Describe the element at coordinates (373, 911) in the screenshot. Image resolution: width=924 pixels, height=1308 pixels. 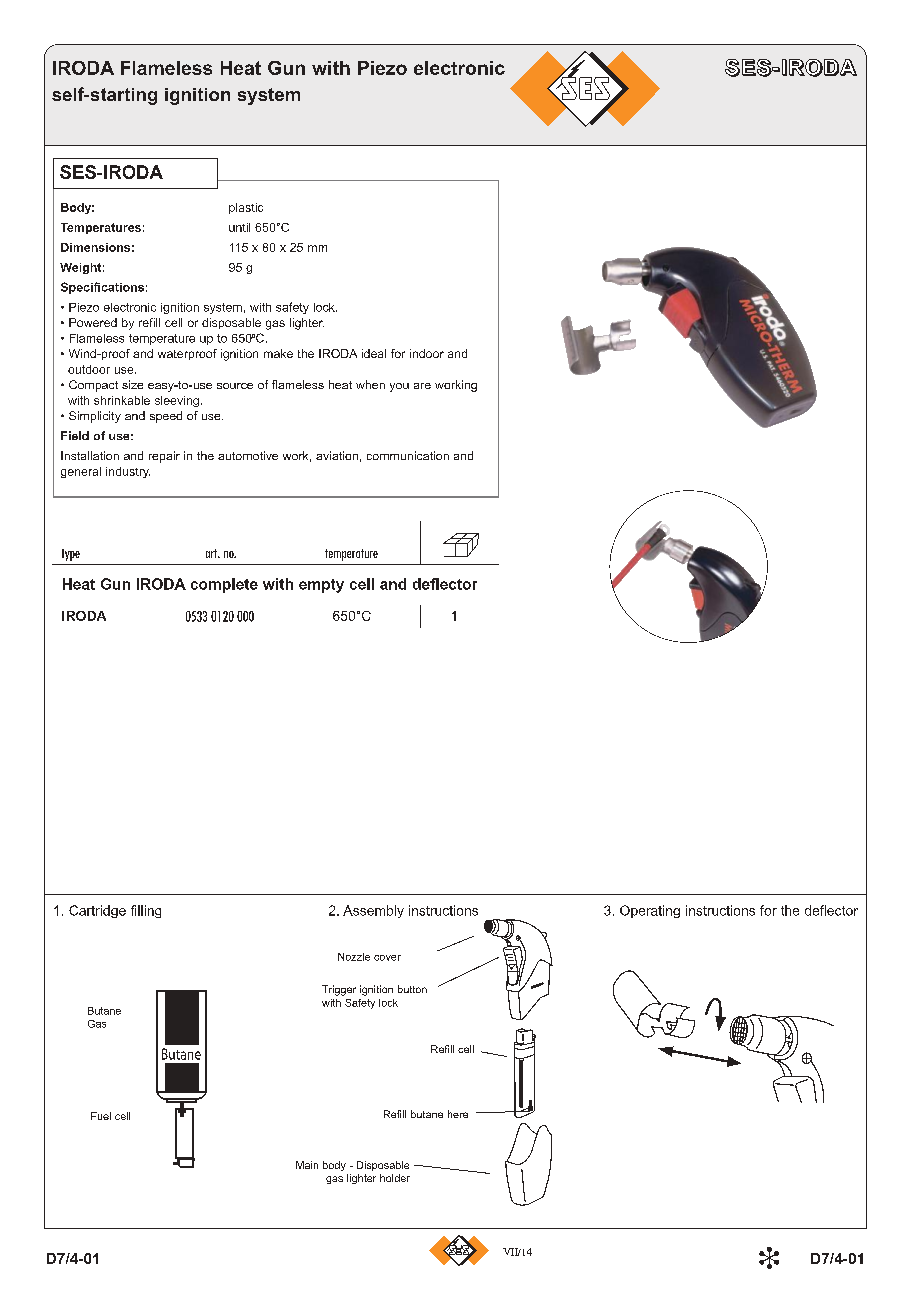
I see `Assembly` at that location.
